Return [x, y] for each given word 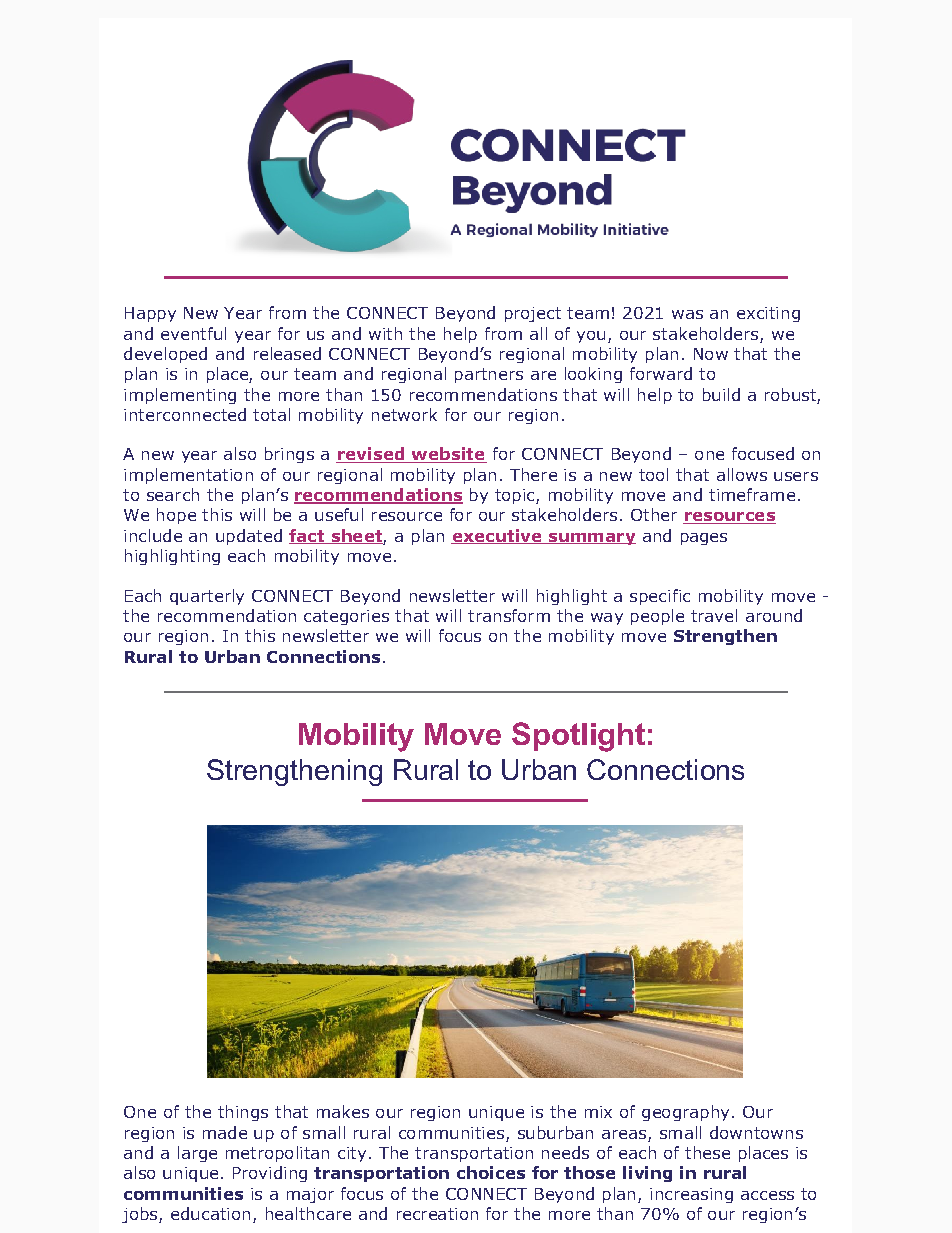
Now [711, 354]
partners [489, 375]
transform [509, 615]
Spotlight [578, 737]
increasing [691, 1195]
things [243, 1113]
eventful [193, 333]
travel [714, 615]
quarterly [207, 597]
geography [685, 1113]
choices [491, 1172]
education [210, 1213]
